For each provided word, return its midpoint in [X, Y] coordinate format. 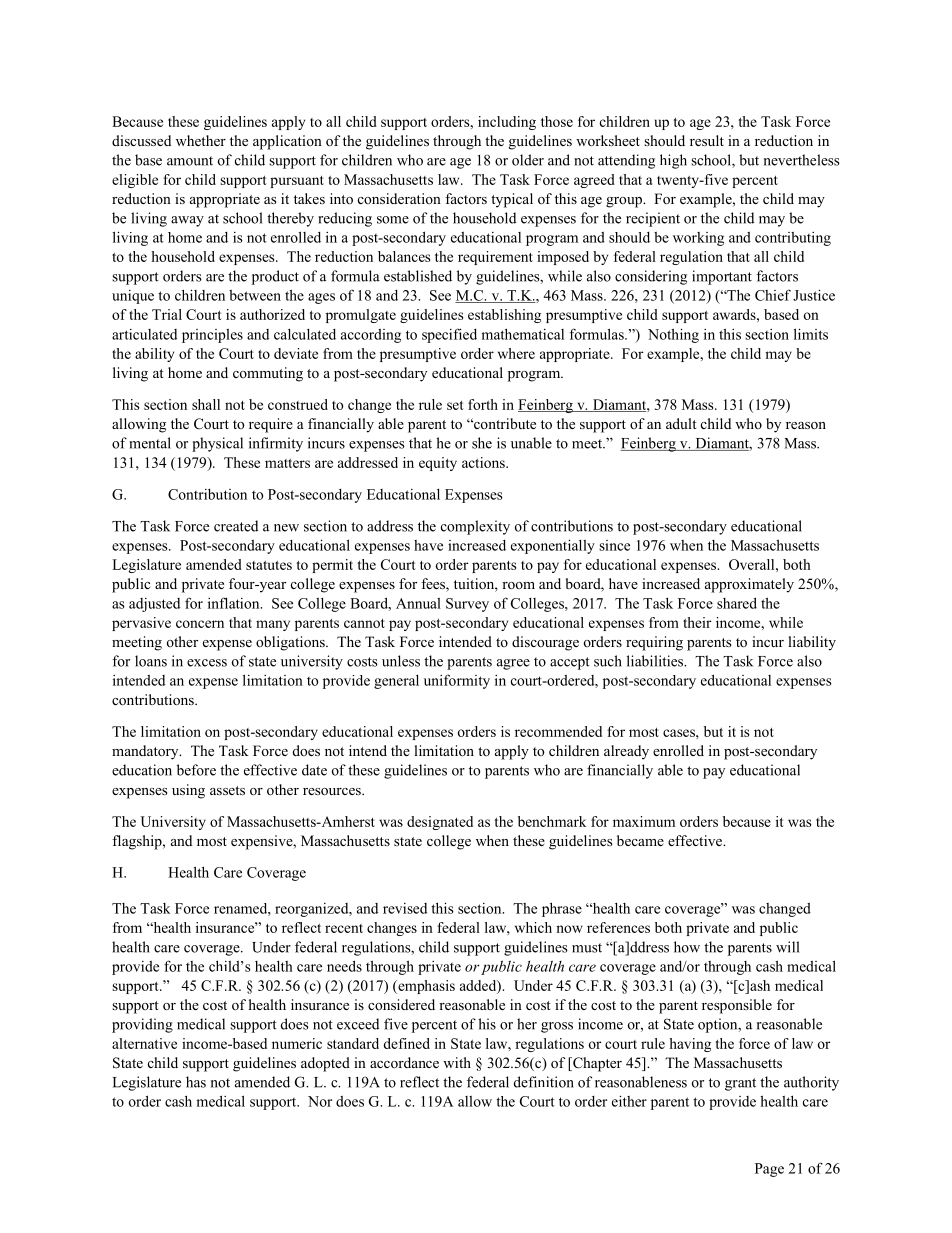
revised [405, 908]
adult [681, 423]
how [687, 947]
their [697, 622]
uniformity [457, 681]
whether [201, 140]
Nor [320, 1101]
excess [207, 663]
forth [483, 404]
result [707, 140]
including [507, 123]
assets [227, 790]
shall [206, 404]
